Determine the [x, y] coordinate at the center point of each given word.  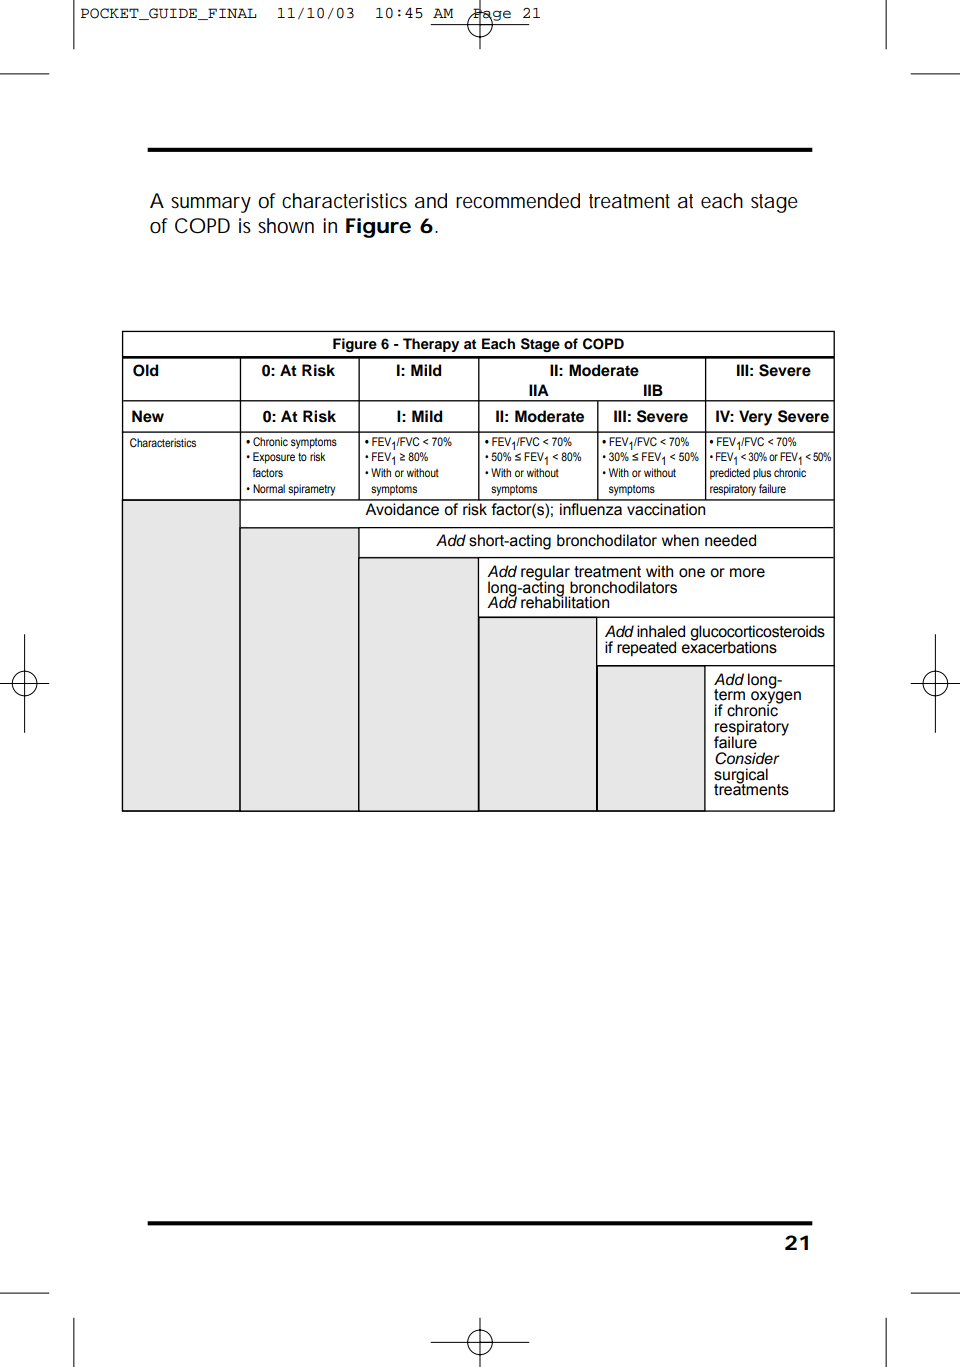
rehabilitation [565, 602]
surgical [741, 776]
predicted [730, 474]
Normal [269, 488]
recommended [518, 201]
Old [145, 370]
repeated [646, 649]
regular [546, 574]
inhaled [661, 631]
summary [211, 205]
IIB [653, 390]
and [431, 201]
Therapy [431, 345]
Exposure [274, 458]
